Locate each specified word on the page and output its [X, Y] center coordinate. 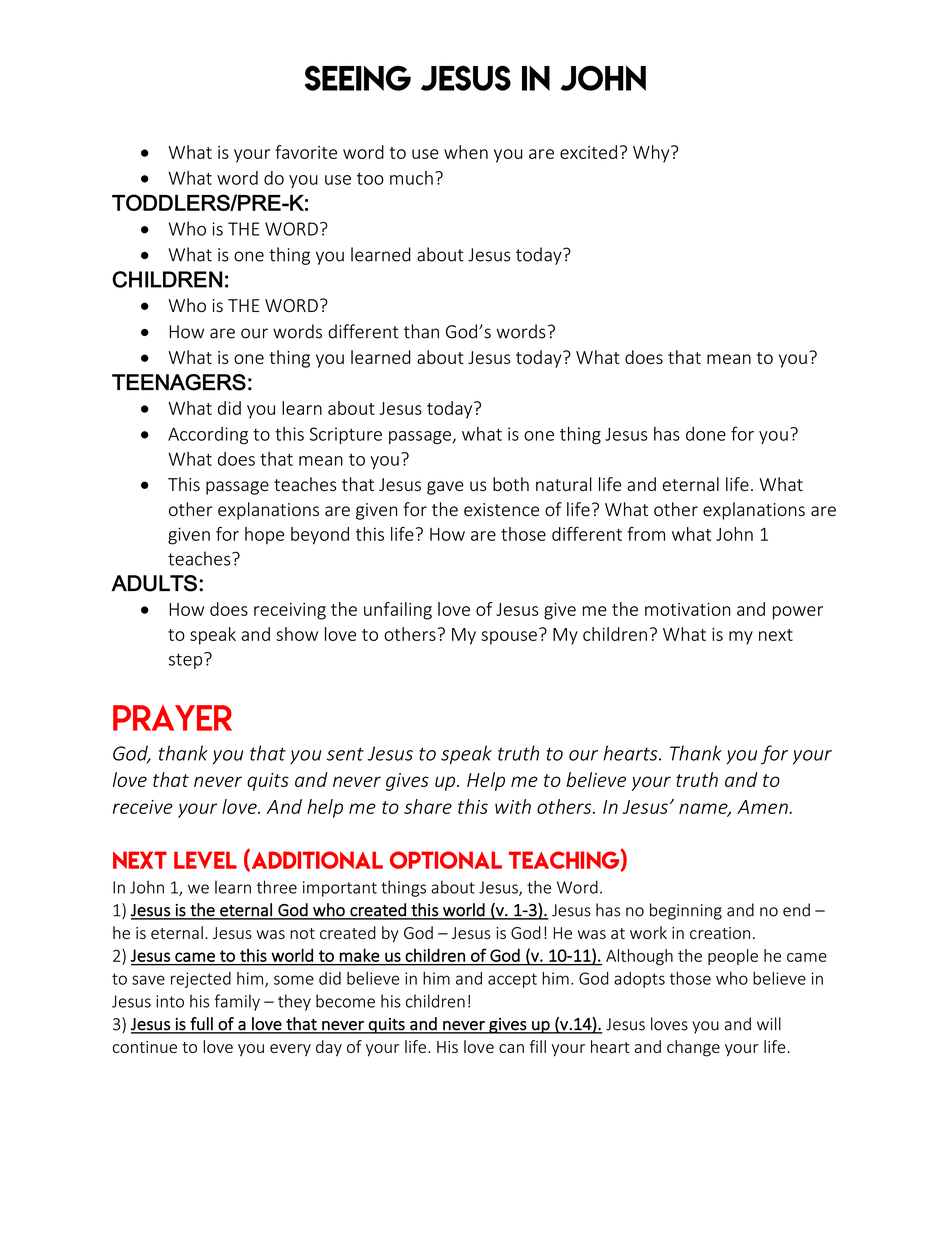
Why [652, 154]
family [237, 1002]
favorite [306, 152]
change [693, 1048]
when [466, 152]
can [511, 1048]
